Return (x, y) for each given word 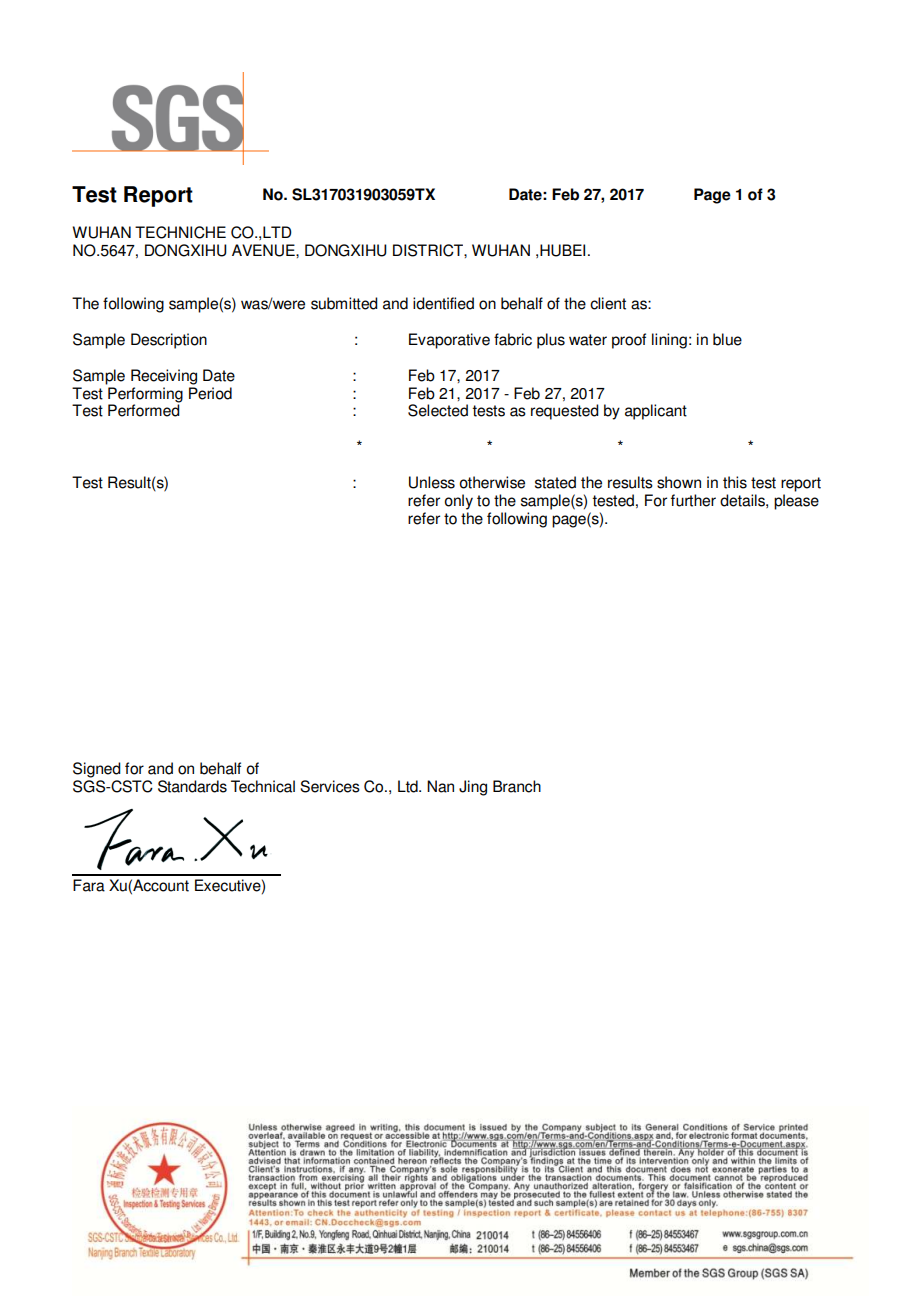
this (735, 482)
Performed (144, 410)
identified (443, 303)
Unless (432, 482)
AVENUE (264, 250)
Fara (89, 885)
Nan (440, 786)
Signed (97, 770)
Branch (517, 786)
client (608, 303)
